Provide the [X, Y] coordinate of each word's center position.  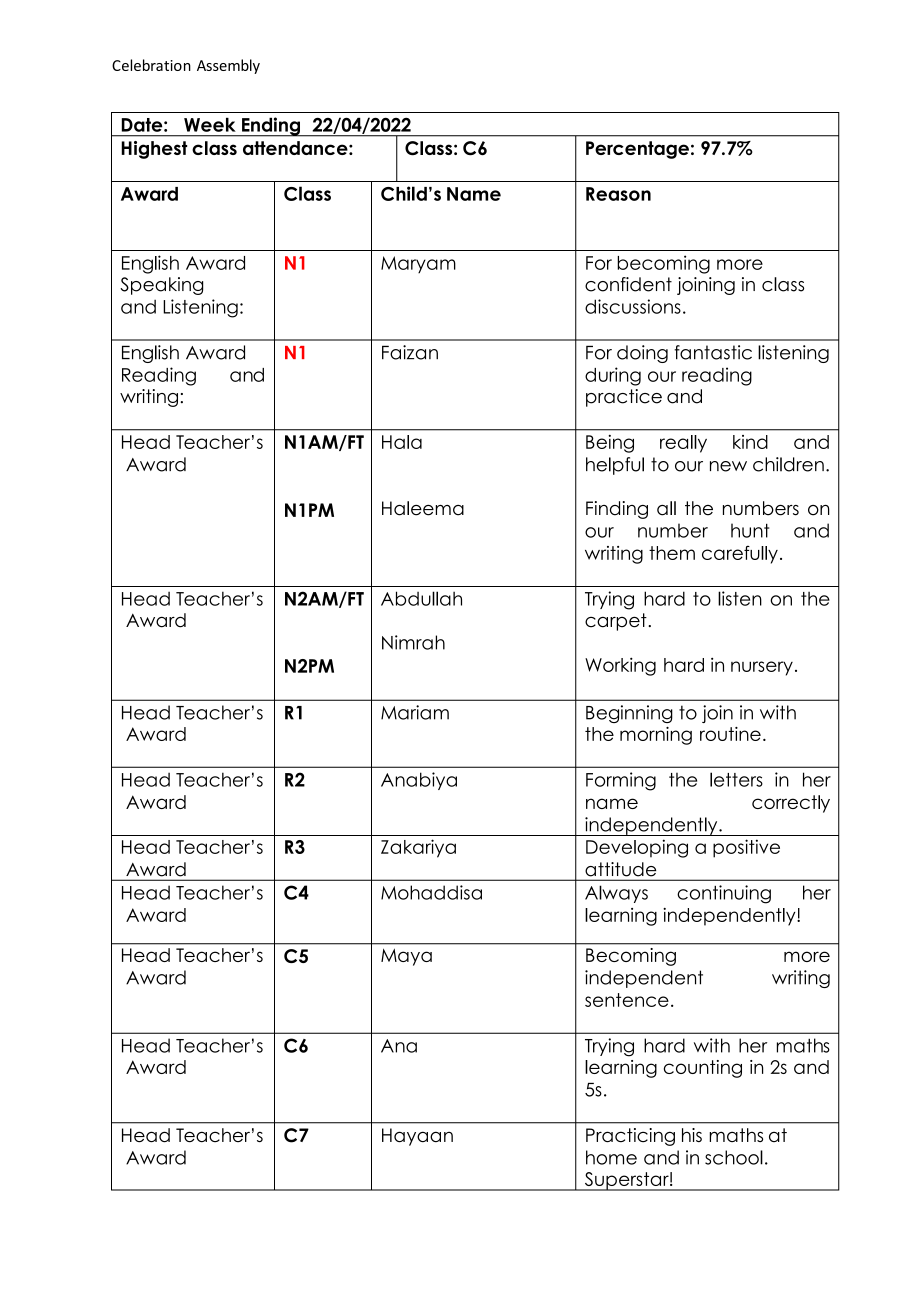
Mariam [415, 712]
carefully [740, 555]
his [692, 1135]
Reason [618, 194]
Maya [406, 957]
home [611, 1157]
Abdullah [421, 598]
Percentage [637, 150]
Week [210, 124]
